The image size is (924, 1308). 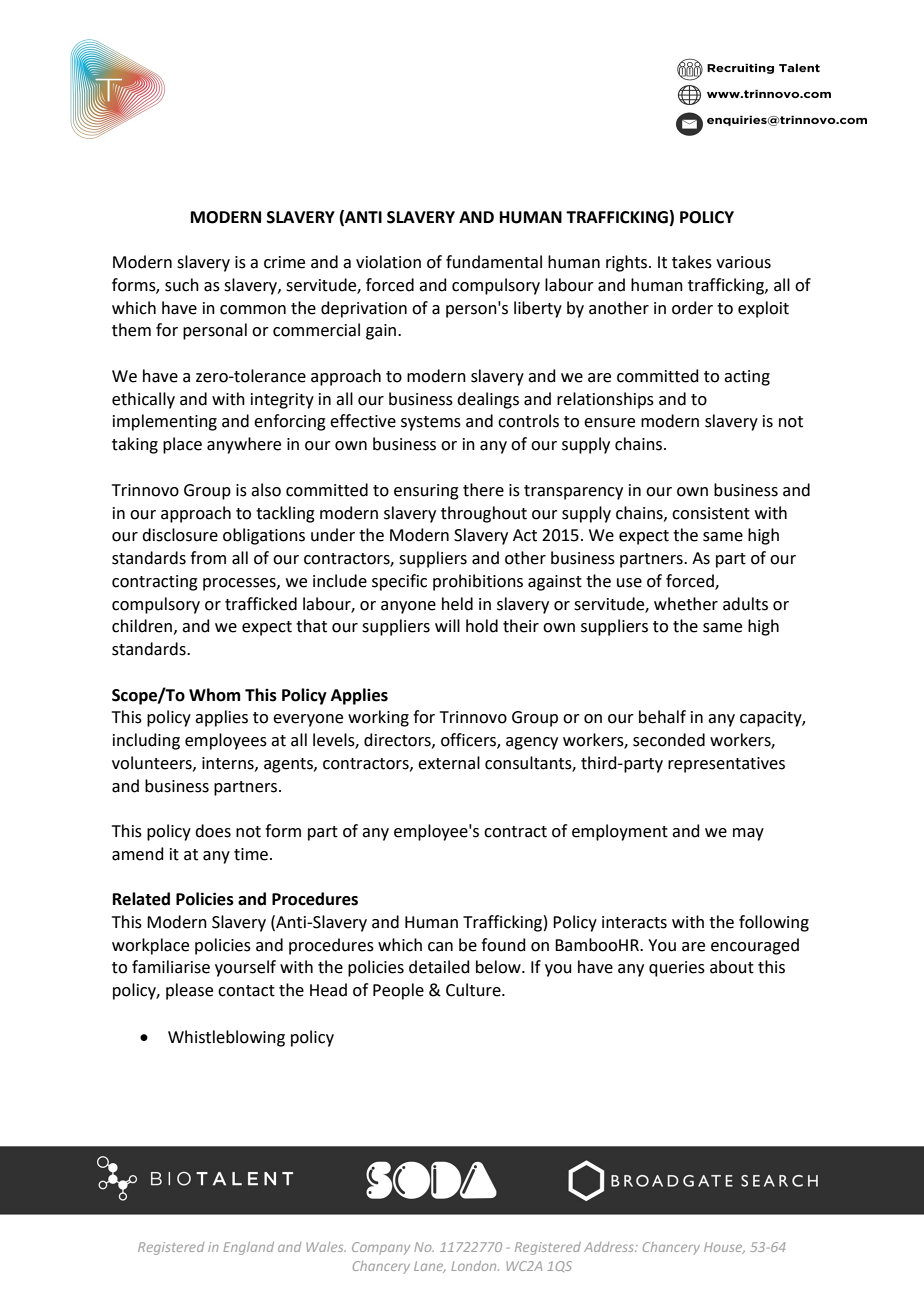 I want to click on fundamental, so click(x=494, y=262).
